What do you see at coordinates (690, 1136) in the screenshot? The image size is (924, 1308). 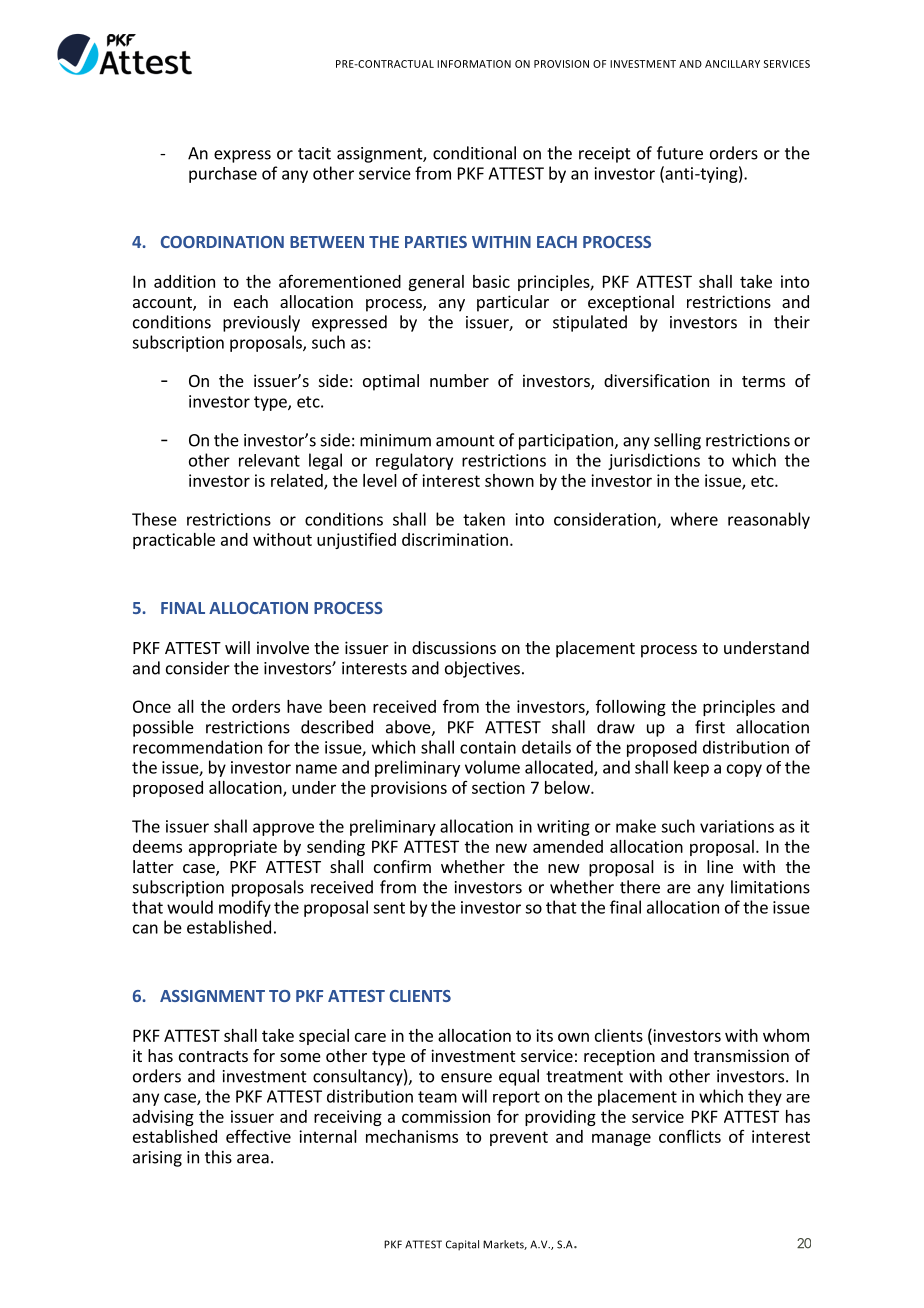 I see `conflicts` at bounding box center [690, 1136].
